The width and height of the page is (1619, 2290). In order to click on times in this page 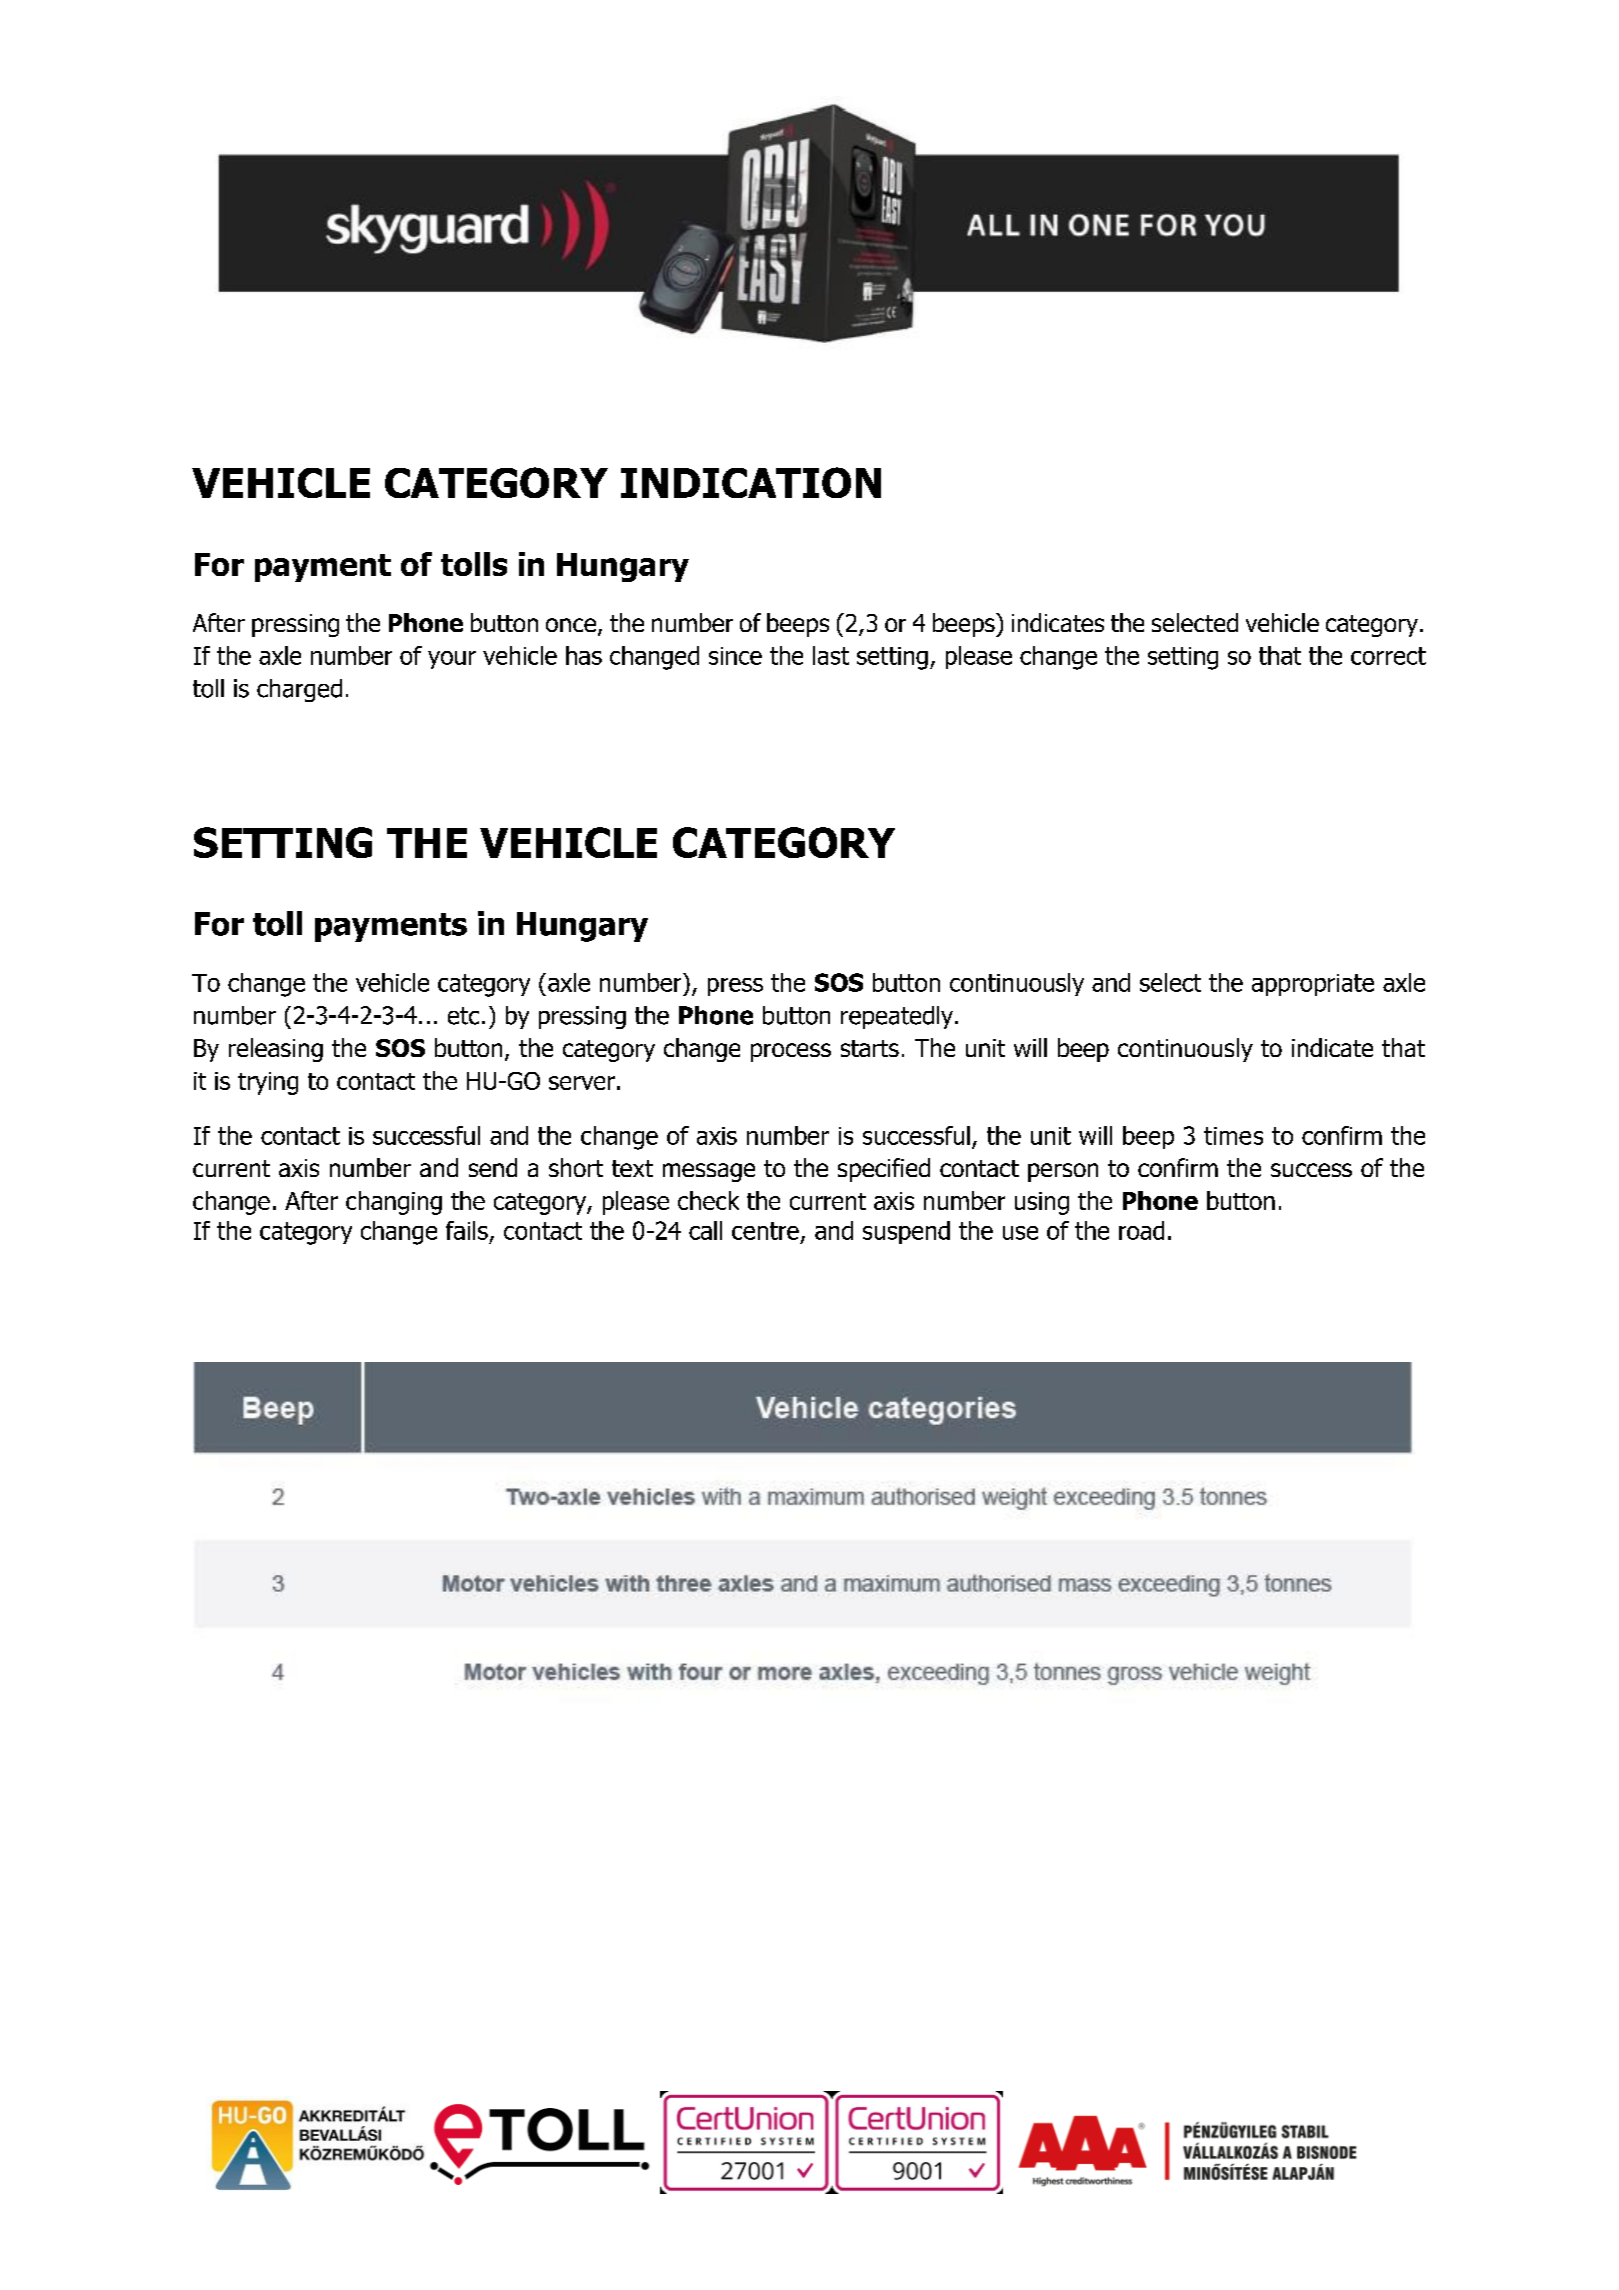, I will do `click(1233, 1136)`.
